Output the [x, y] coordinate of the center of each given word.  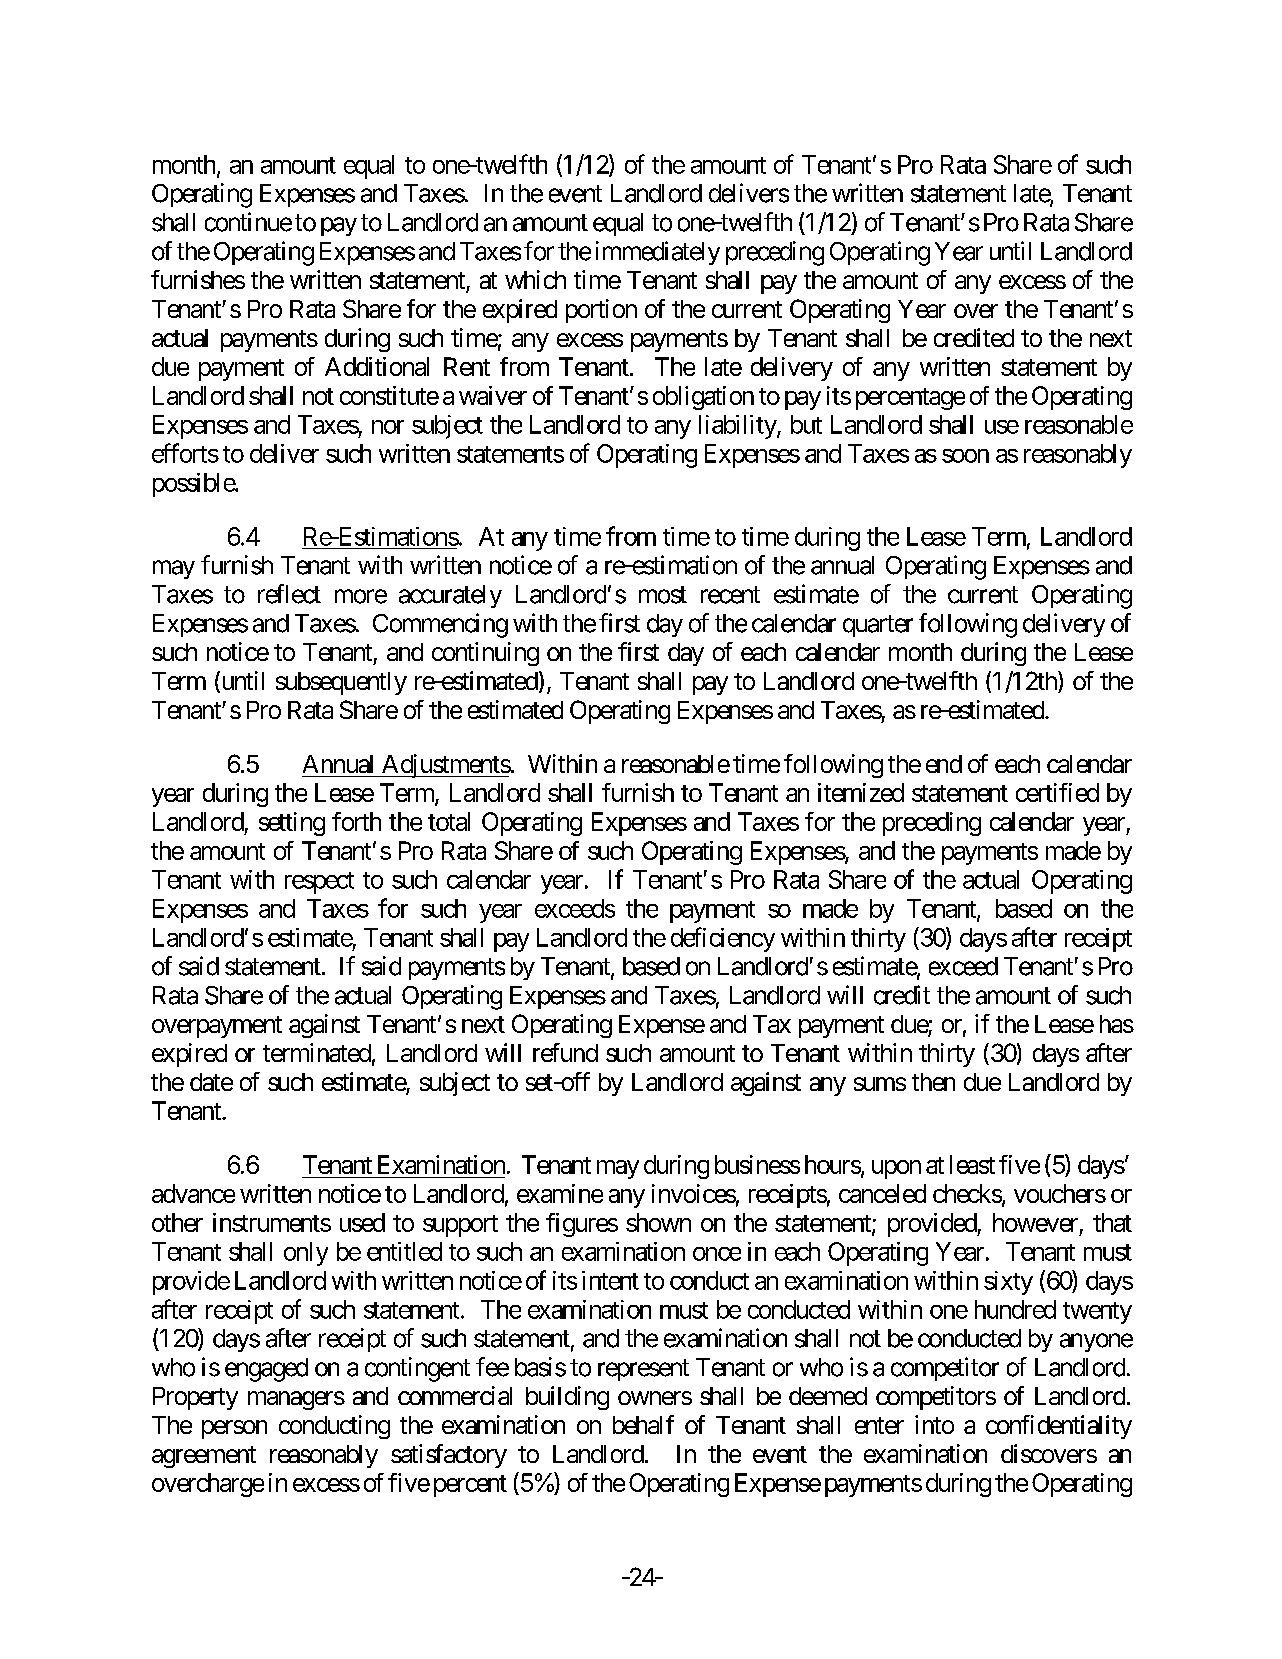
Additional [377, 366]
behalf [643, 1424]
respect [319, 883]
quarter [878, 626]
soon [965, 456]
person [234, 1429]
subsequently [341, 683]
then [933, 1082]
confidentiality [1059, 1427]
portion [601, 311]
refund [565, 1052]
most [663, 595]
